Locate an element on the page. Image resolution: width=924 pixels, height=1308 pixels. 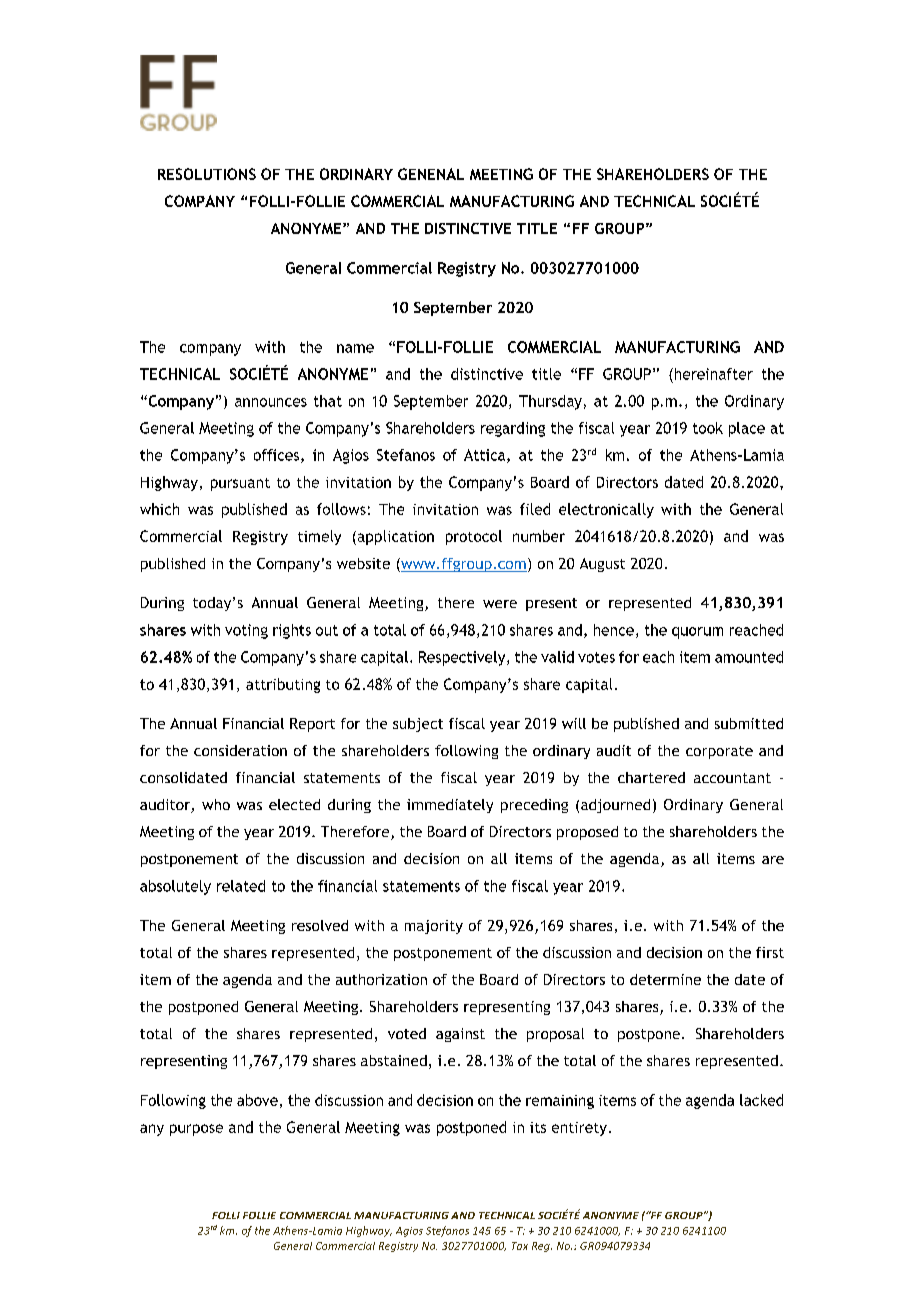
hereinafter is located at coordinates (712, 374).
